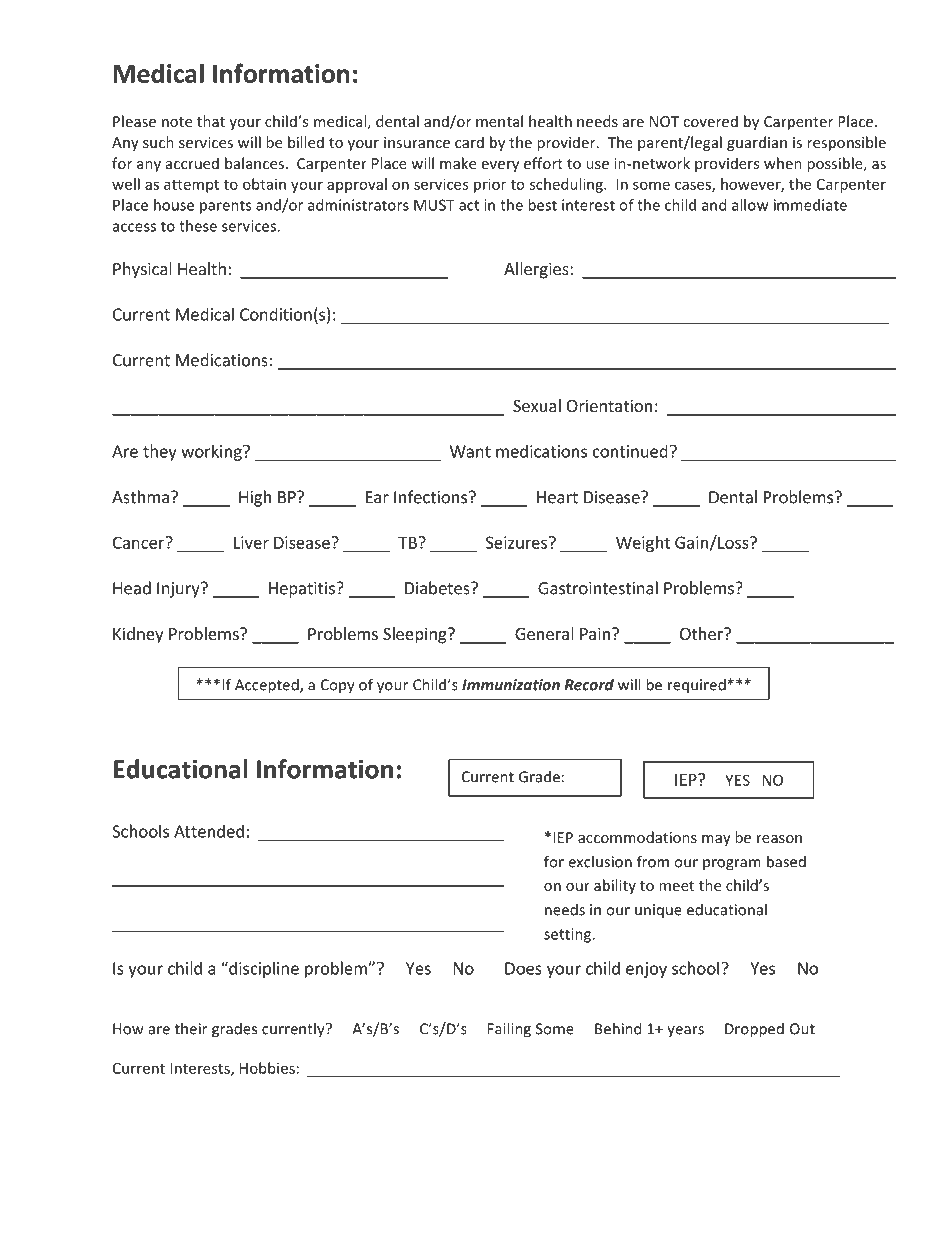 Image resolution: width=952 pixels, height=1233 pixels. What do you see at coordinates (192, 163) in the screenshot?
I see `accrued` at bounding box center [192, 163].
